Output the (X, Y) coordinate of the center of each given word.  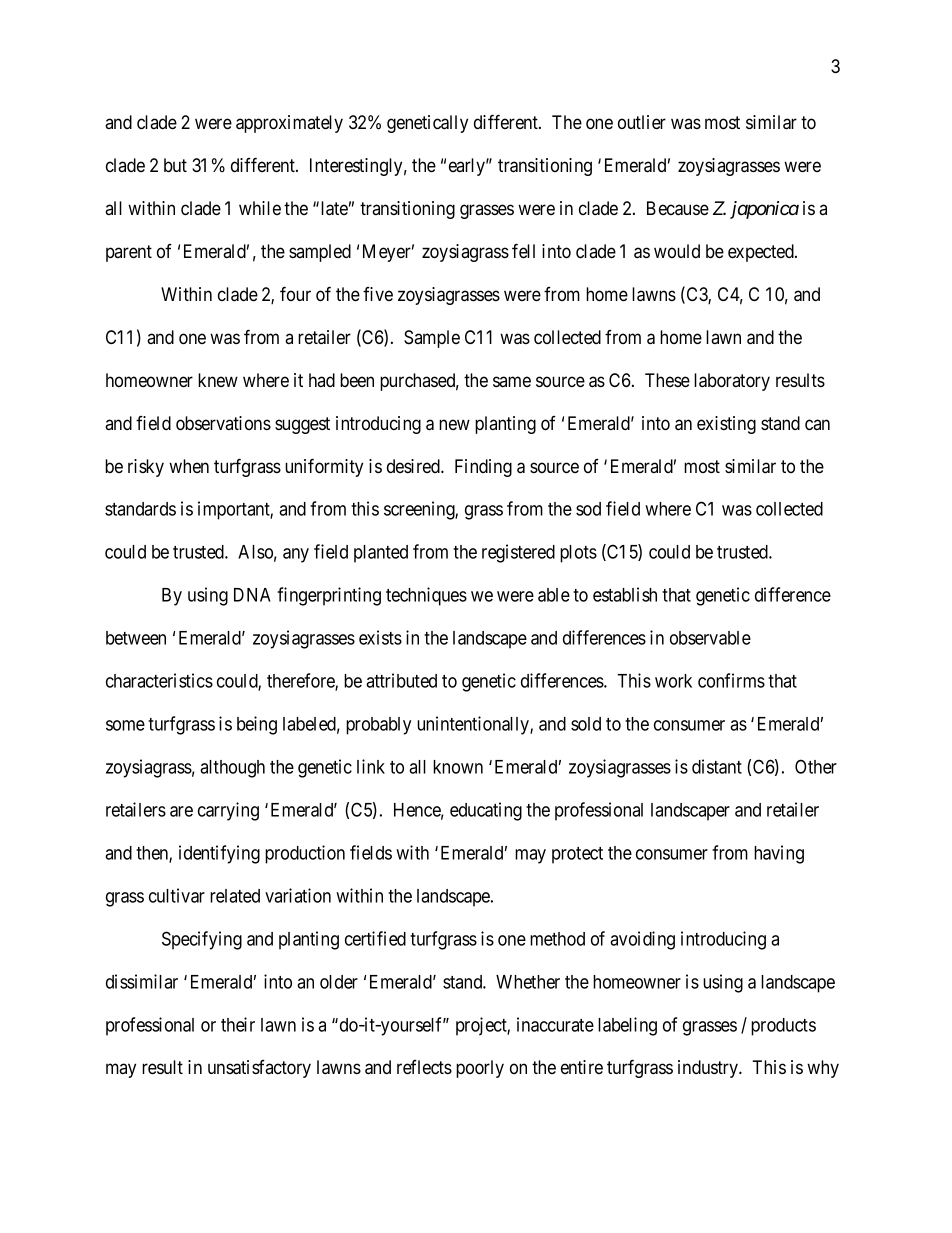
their (238, 1024)
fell (523, 250)
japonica (764, 210)
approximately (289, 124)
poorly (480, 1069)
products (783, 1027)
